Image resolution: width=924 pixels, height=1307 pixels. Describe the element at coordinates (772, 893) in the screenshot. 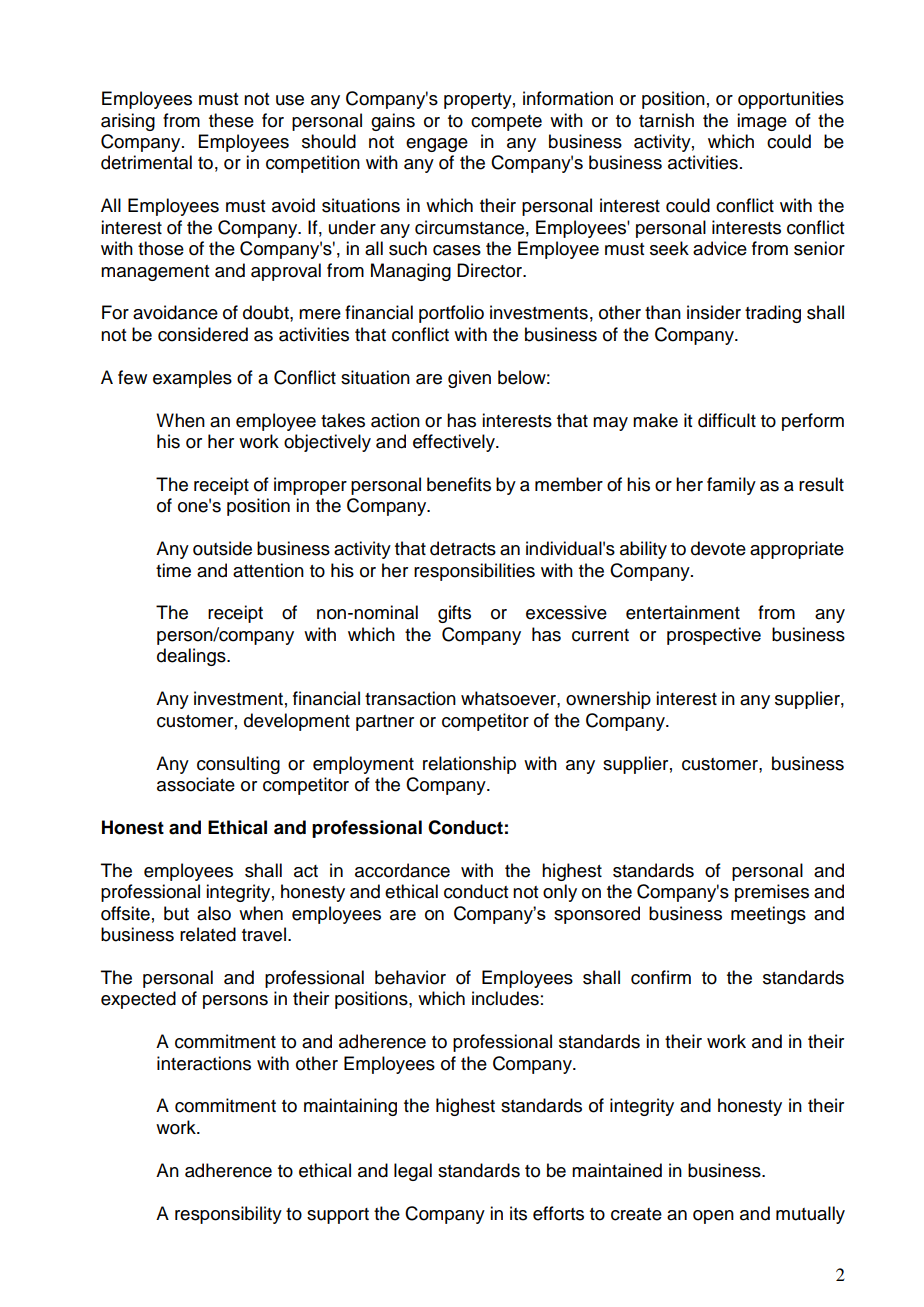

I see `premises` at that location.
